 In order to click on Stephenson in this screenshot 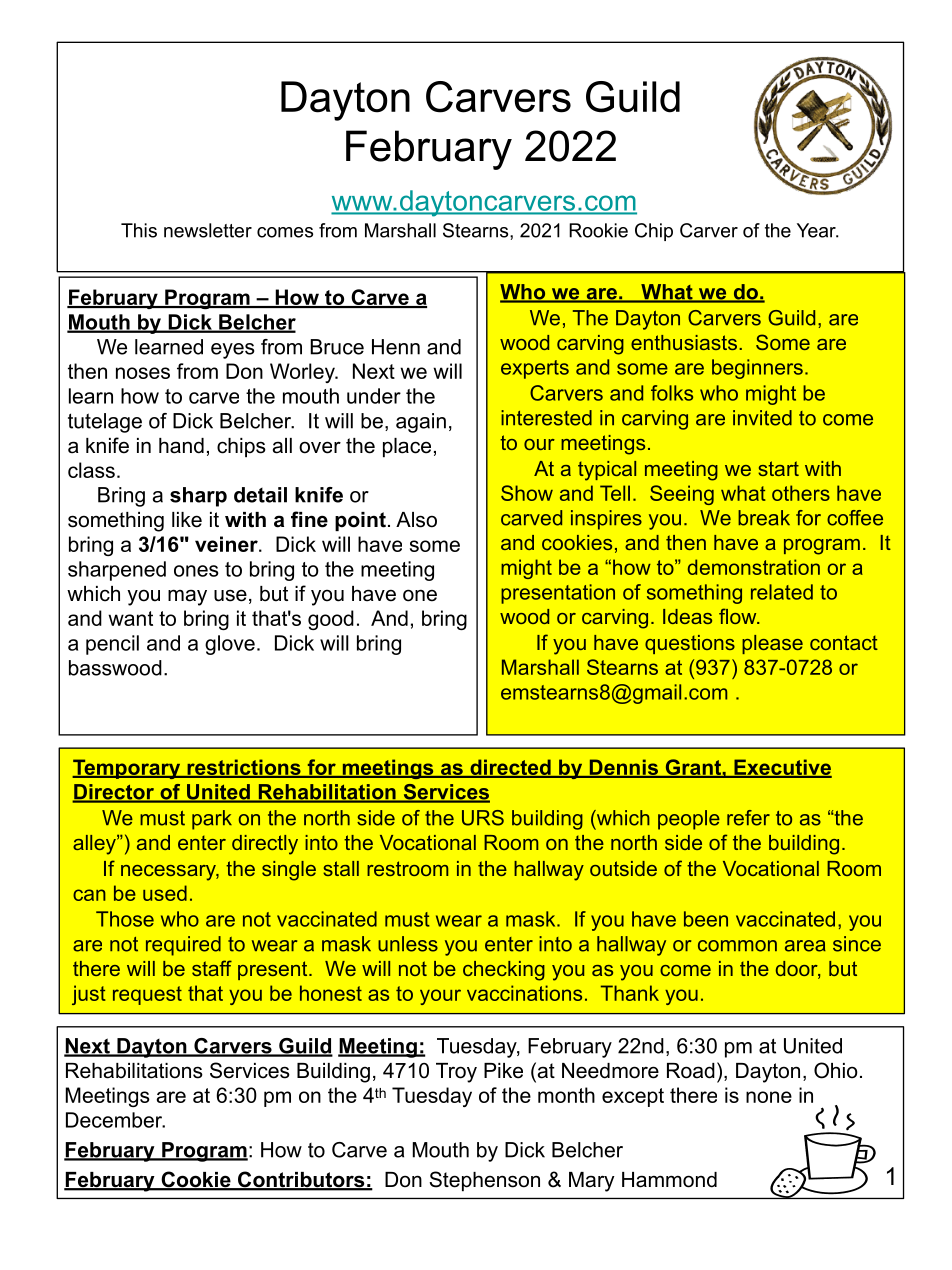, I will do `click(484, 1181)`.
